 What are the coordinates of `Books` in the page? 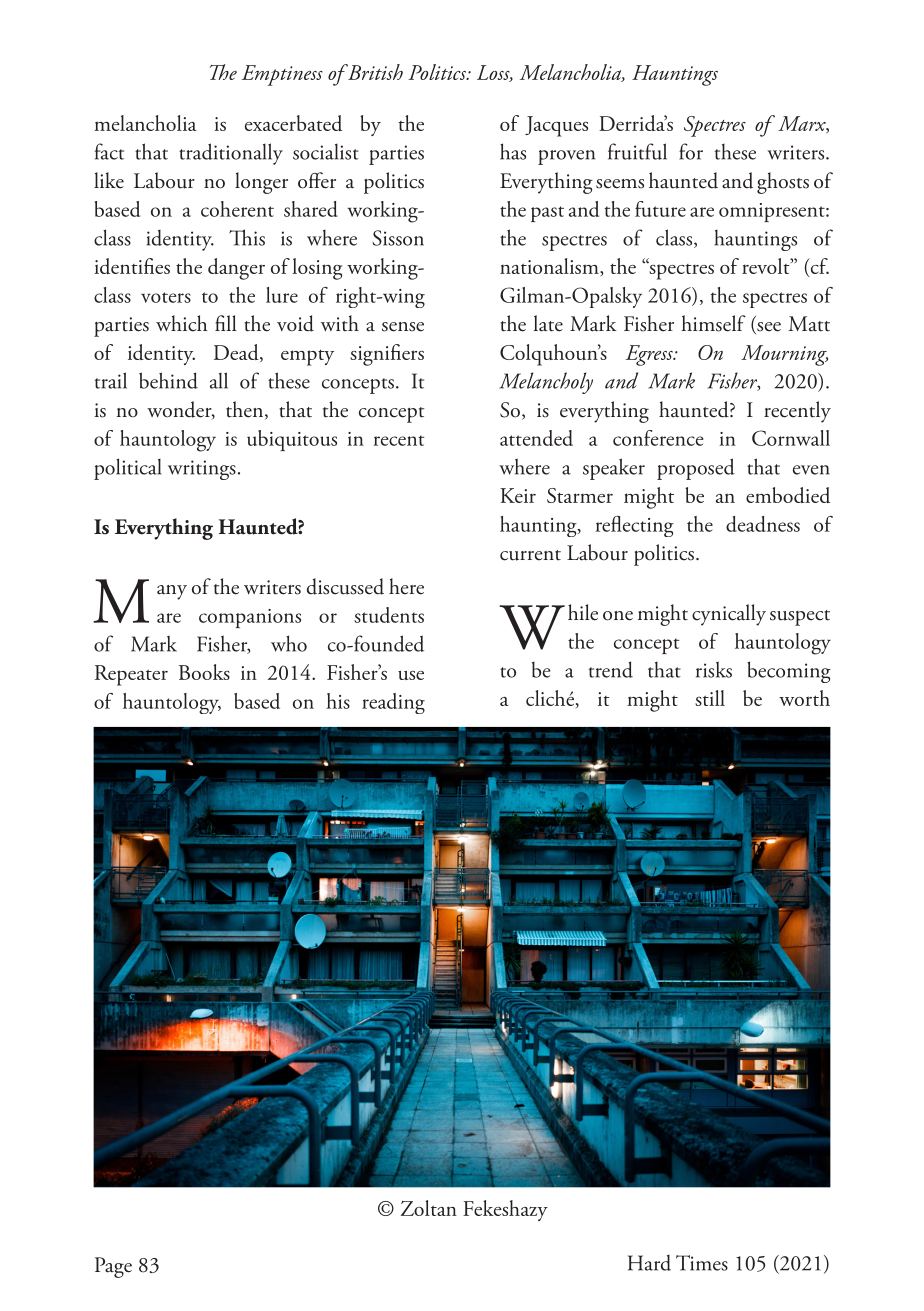 It's located at (204, 672).
